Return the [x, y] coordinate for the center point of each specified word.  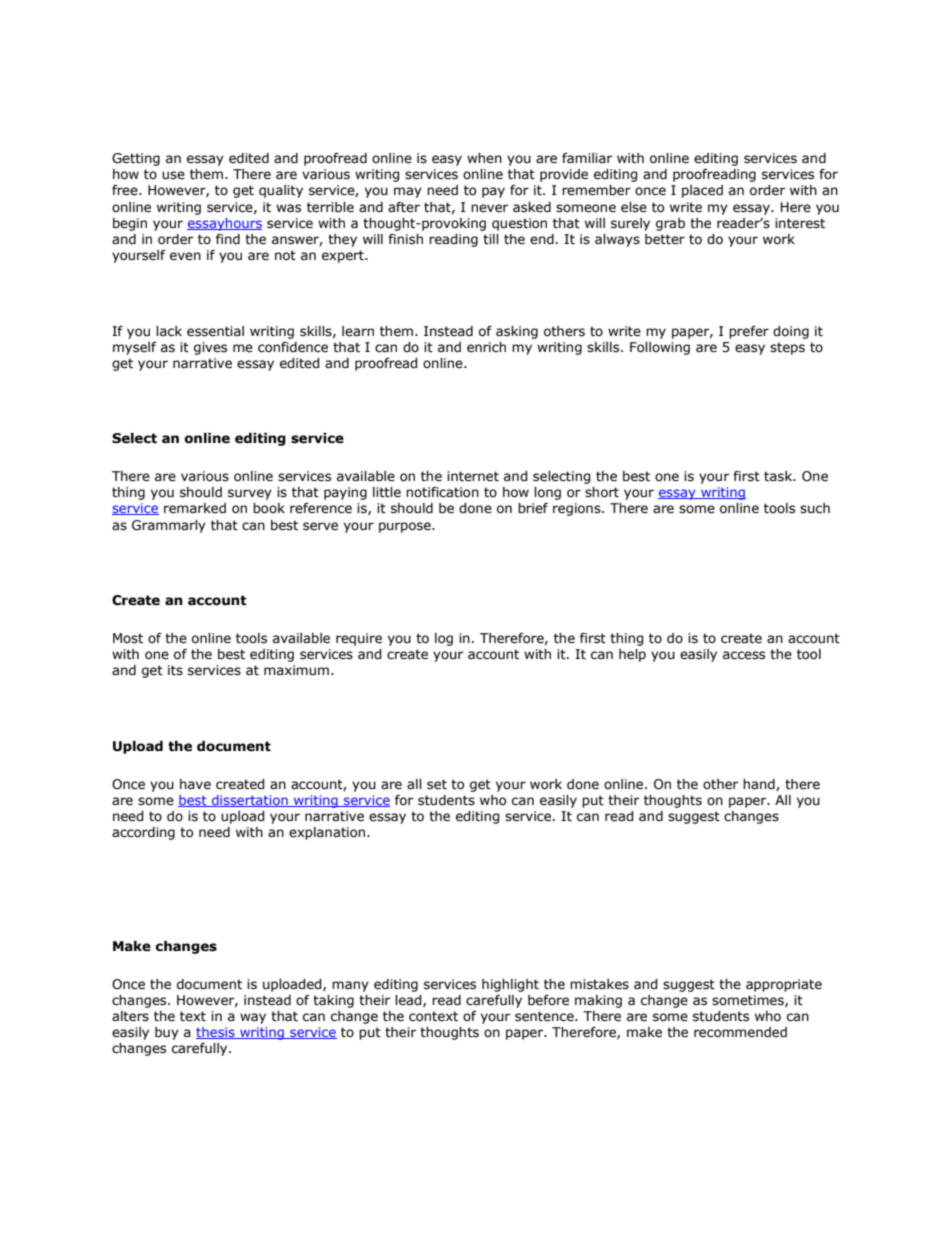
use [173, 175]
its [175, 670]
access [744, 655]
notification [442, 492]
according [143, 833]
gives [210, 348]
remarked [195, 508]
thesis [216, 1033]
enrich [486, 347]
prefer [749, 332]
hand [760, 785]
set [437, 784]
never [489, 208]
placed [702, 191]
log [444, 639]
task [779, 476]
